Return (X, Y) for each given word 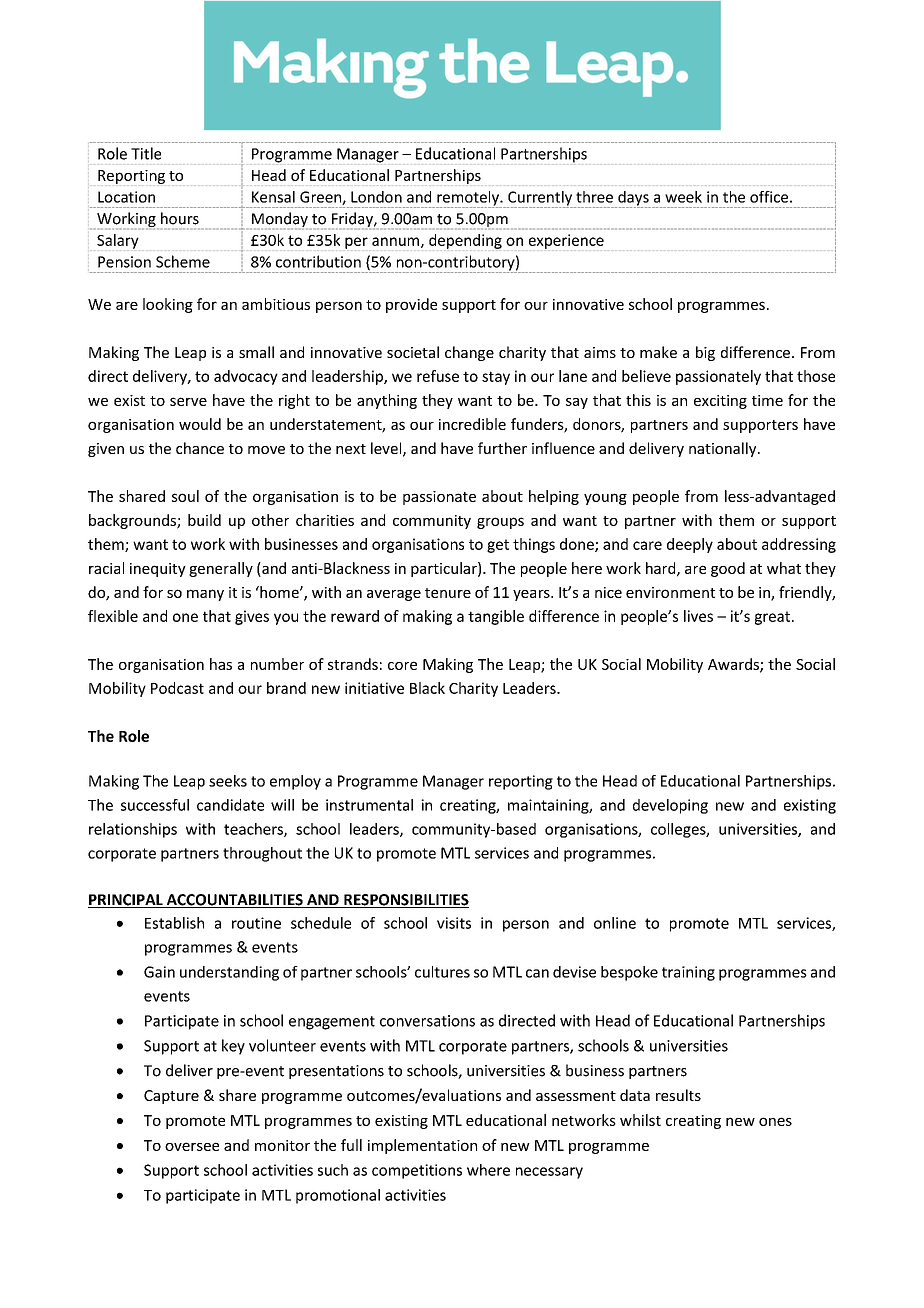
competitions (417, 1171)
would (200, 424)
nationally (724, 449)
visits (454, 923)
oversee (192, 1146)
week (683, 197)
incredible (472, 424)
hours (180, 218)
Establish (174, 923)
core (402, 665)
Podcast (177, 688)
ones (775, 1121)
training (688, 973)
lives (698, 616)
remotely (468, 199)
